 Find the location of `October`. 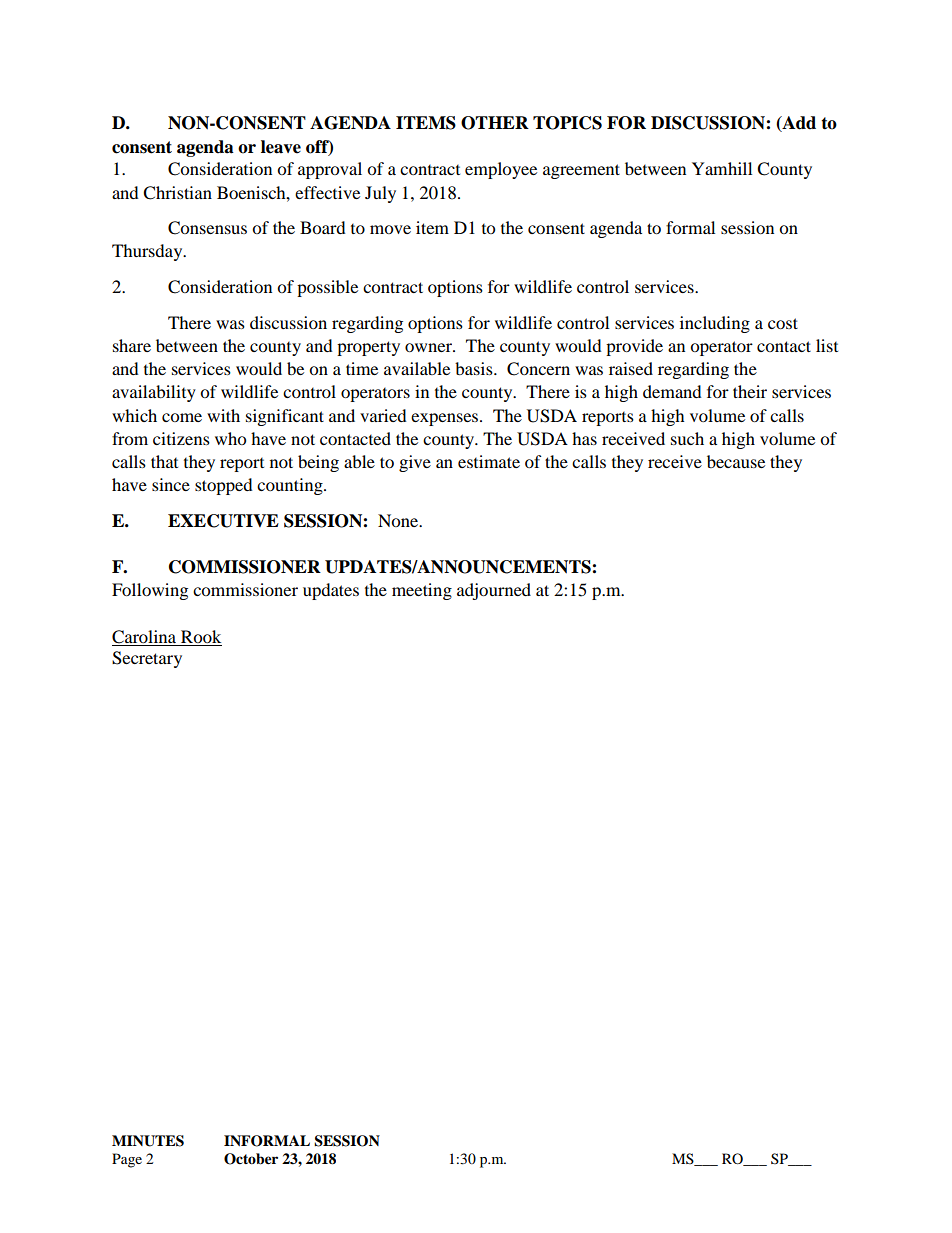

October is located at coordinates (251, 1159).
